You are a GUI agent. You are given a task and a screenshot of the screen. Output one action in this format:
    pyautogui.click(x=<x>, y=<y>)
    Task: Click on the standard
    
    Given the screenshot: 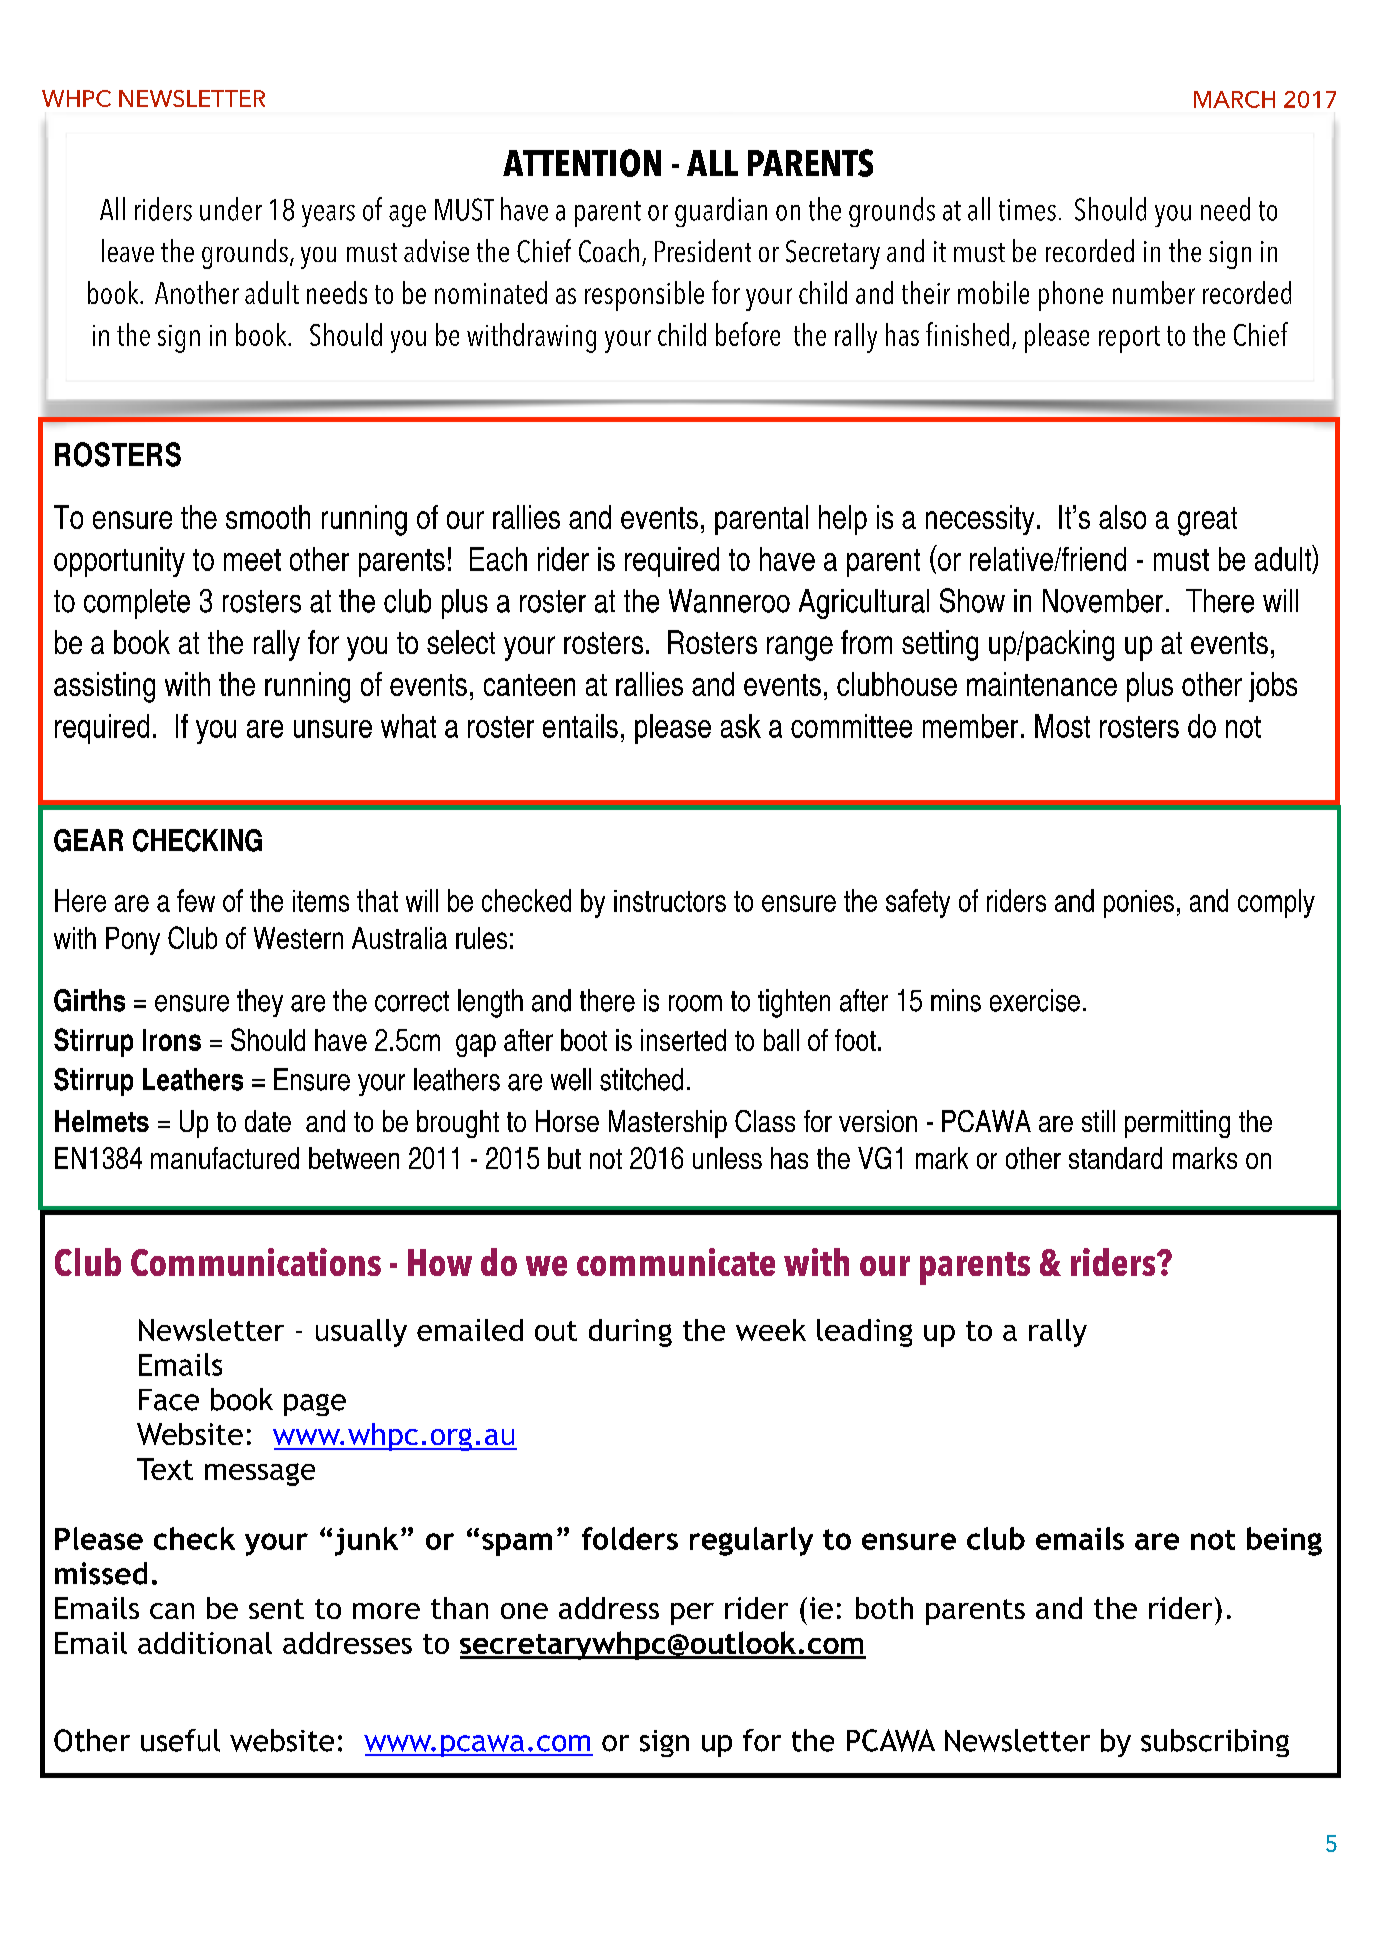 What is the action you would take?
    pyautogui.click(x=1115, y=1158)
